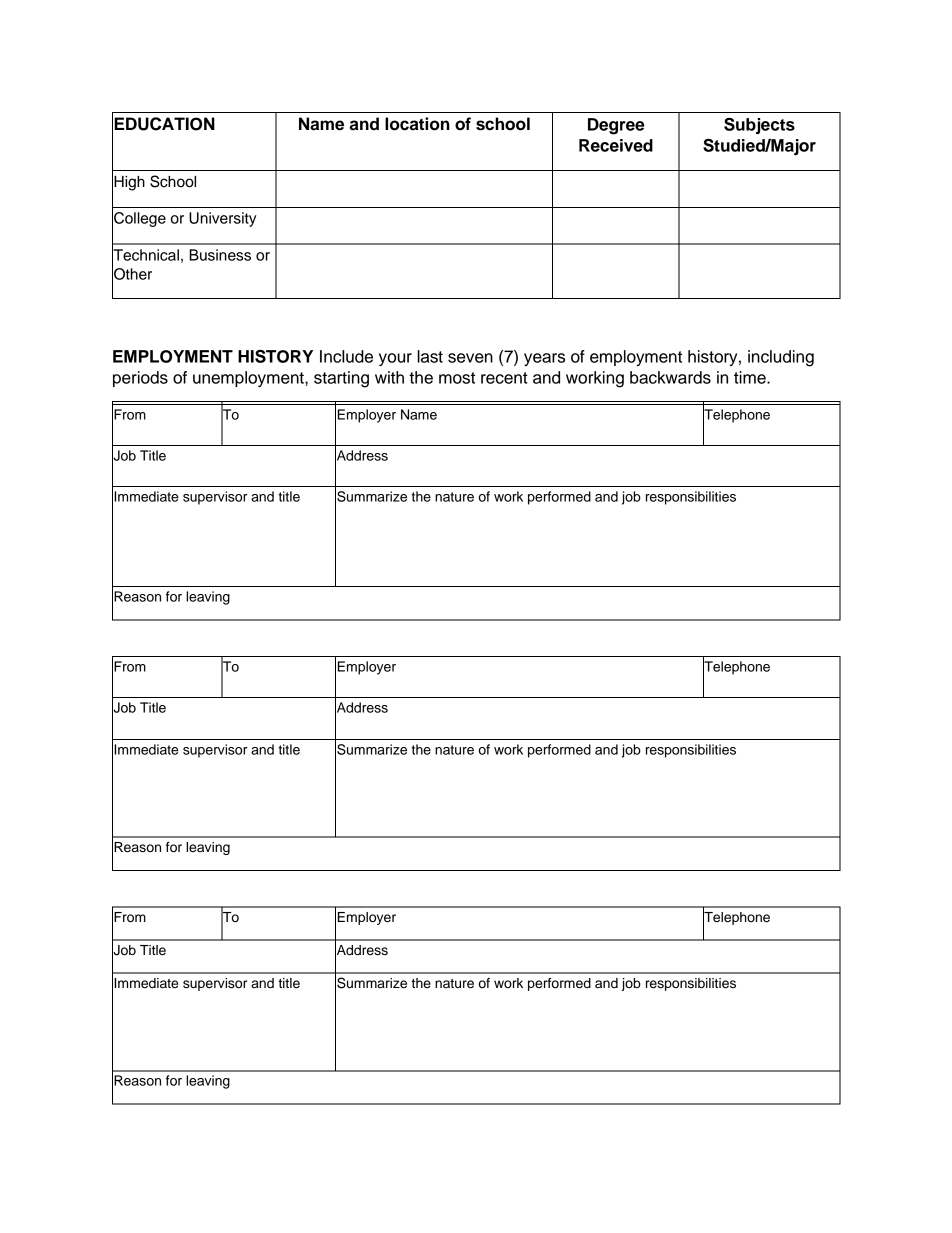 Image resolution: width=952 pixels, height=1233 pixels. I want to click on Business, so click(220, 255).
